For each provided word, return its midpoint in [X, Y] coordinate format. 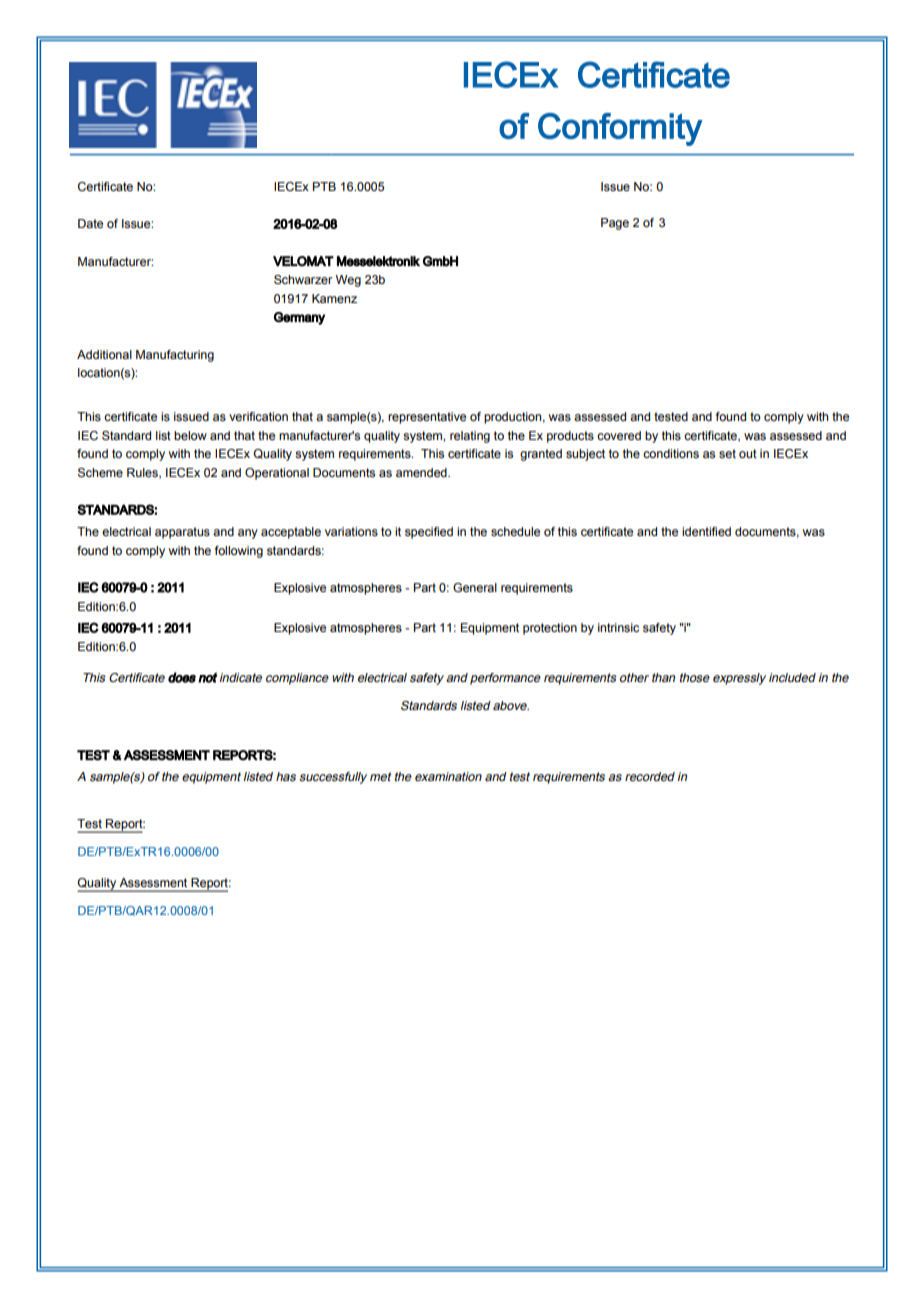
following [239, 552]
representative [427, 418]
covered [619, 435]
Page [615, 224]
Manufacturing [175, 356]
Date [90, 223]
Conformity [620, 129]
